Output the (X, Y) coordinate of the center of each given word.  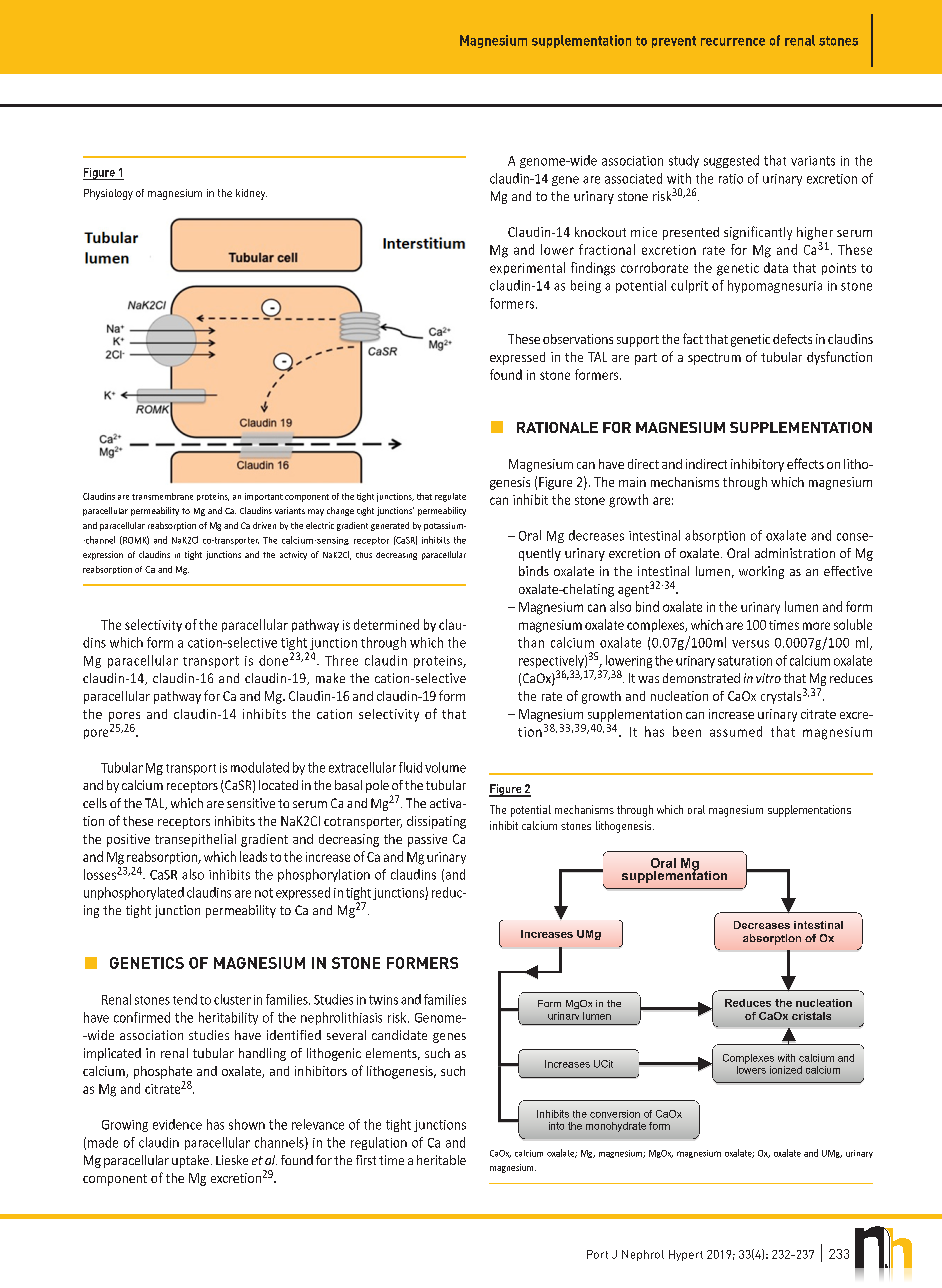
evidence (177, 1124)
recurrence (733, 42)
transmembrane (162, 496)
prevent (674, 42)
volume (445, 767)
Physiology (108, 194)
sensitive (251, 803)
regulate (450, 497)
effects (805, 463)
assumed (736, 731)
